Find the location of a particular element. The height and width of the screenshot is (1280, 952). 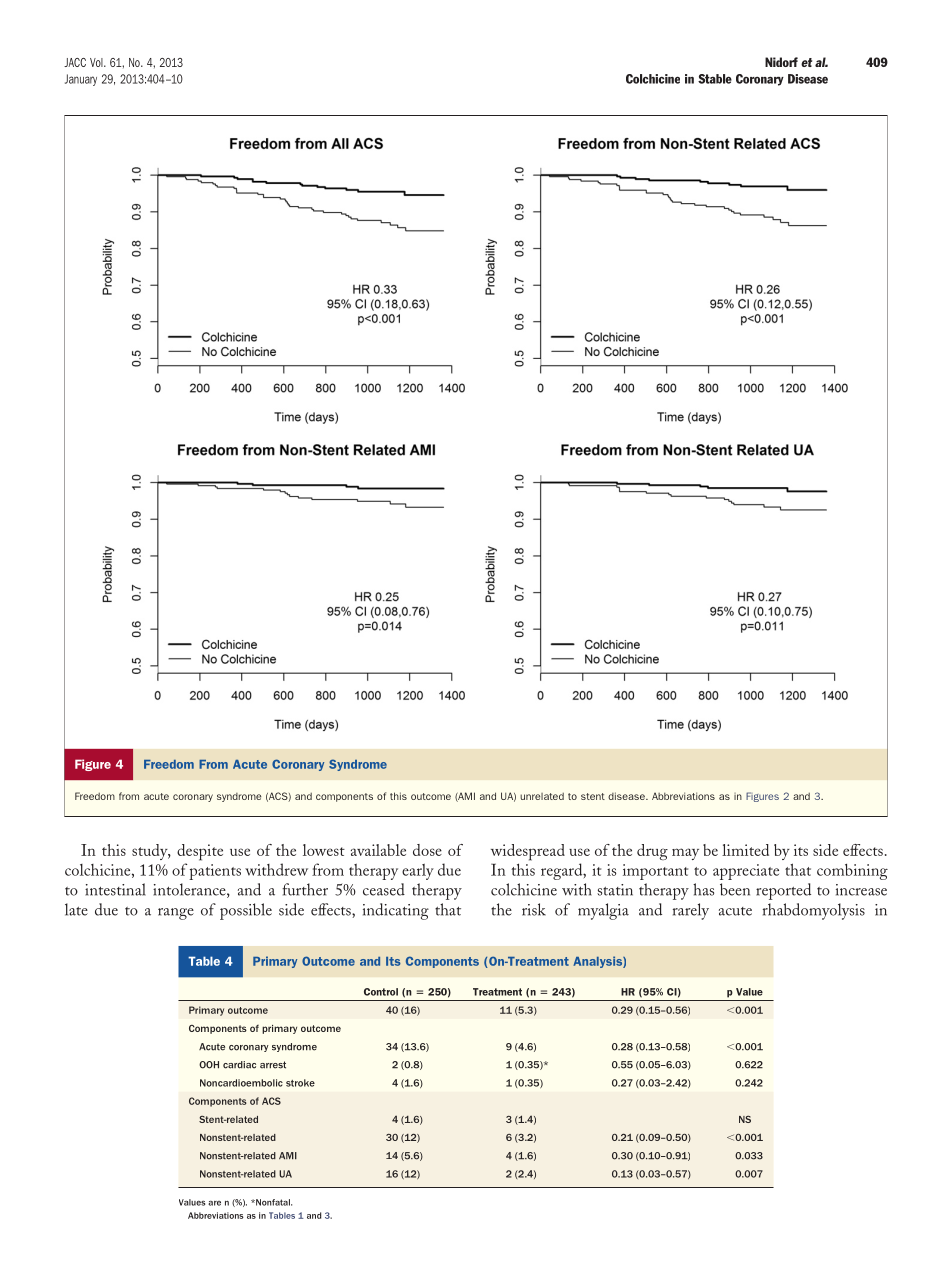

Vol is located at coordinates (97, 62).
